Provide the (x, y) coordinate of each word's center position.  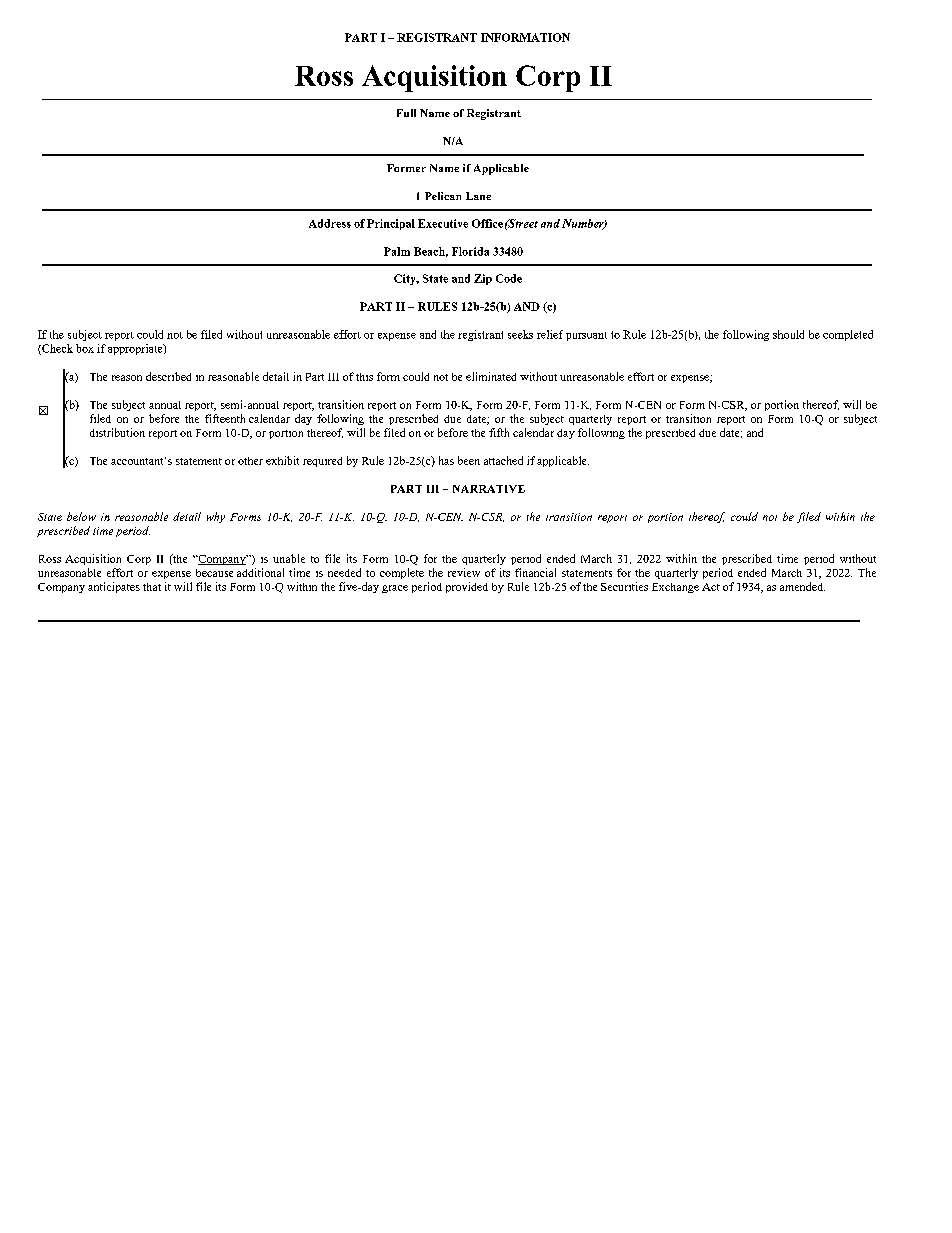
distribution (117, 432)
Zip (483, 279)
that (152, 587)
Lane (478, 196)
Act (711, 587)
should (788, 334)
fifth (499, 432)
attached (503, 460)
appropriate (136, 349)
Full (406, 113)
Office (487, 223)
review (464, 572)
